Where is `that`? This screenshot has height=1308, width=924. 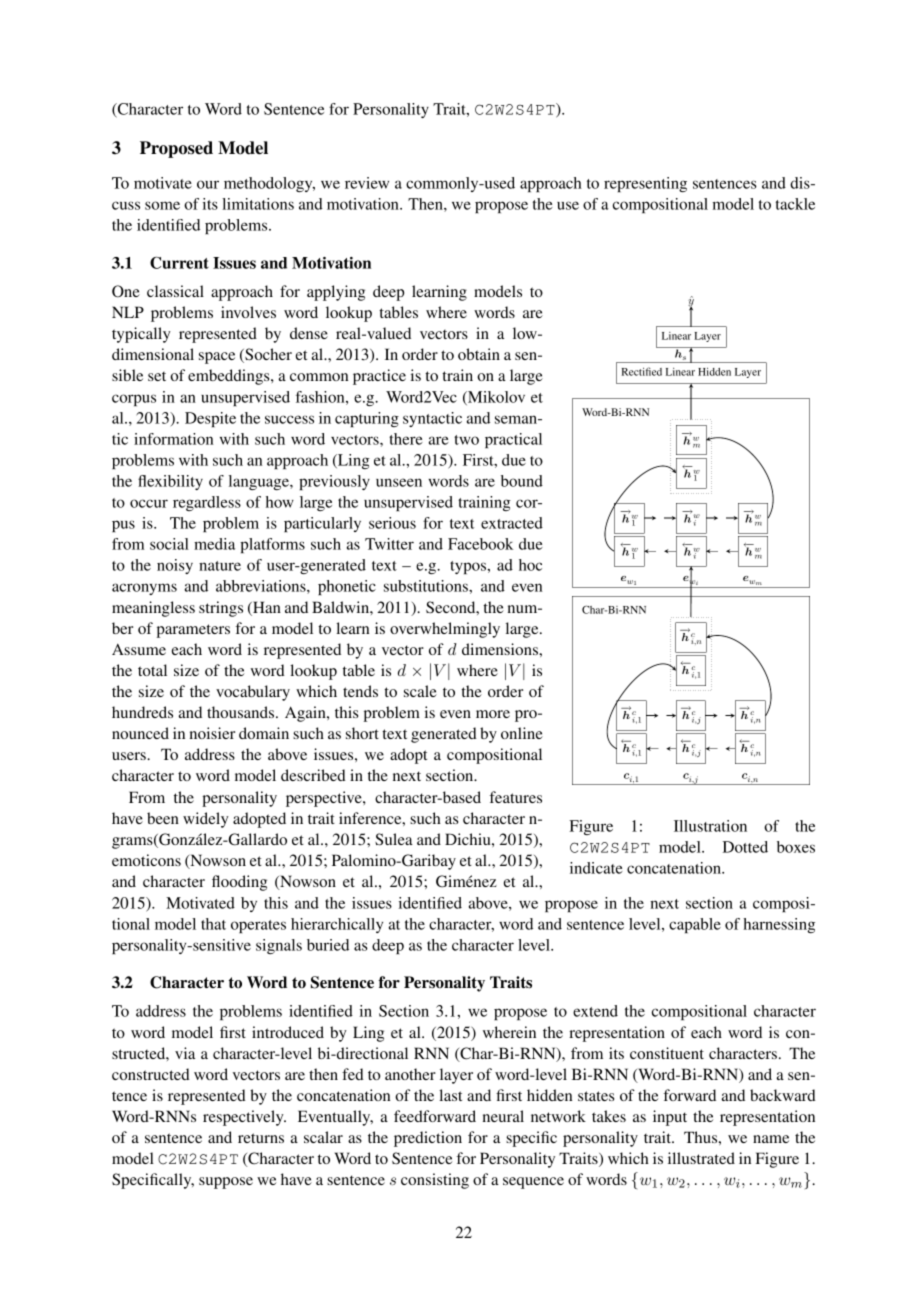
that is located at coordinates (213, 924).
